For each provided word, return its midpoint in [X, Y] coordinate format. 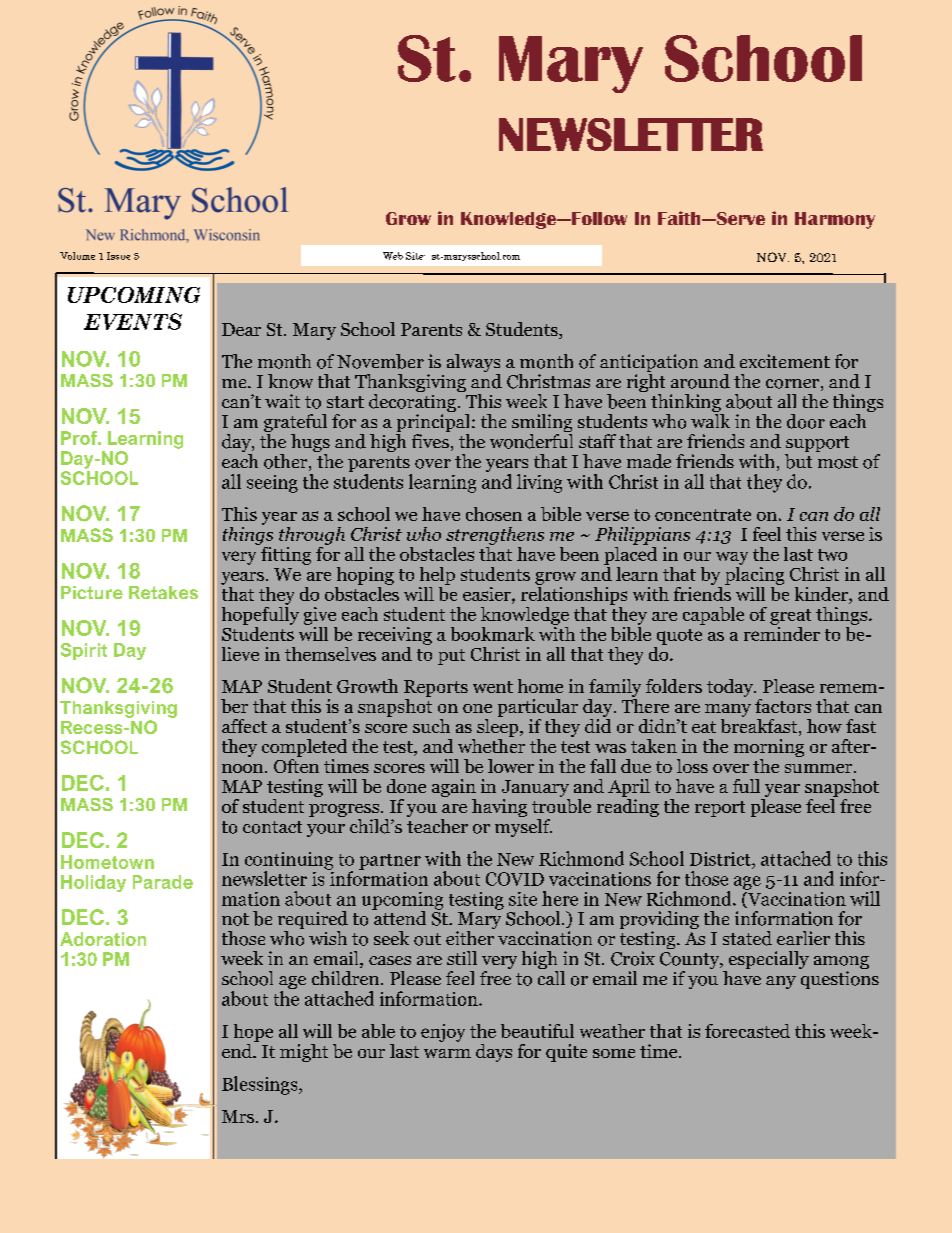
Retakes [163, 592]
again [454, 788]
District [721, 859]
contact [272, 827]
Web [393, 256]
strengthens [495, 536]
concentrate [703, 515]
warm [447, 1053]
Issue [118, 256]
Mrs [238, 1116]
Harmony [835, 220]
